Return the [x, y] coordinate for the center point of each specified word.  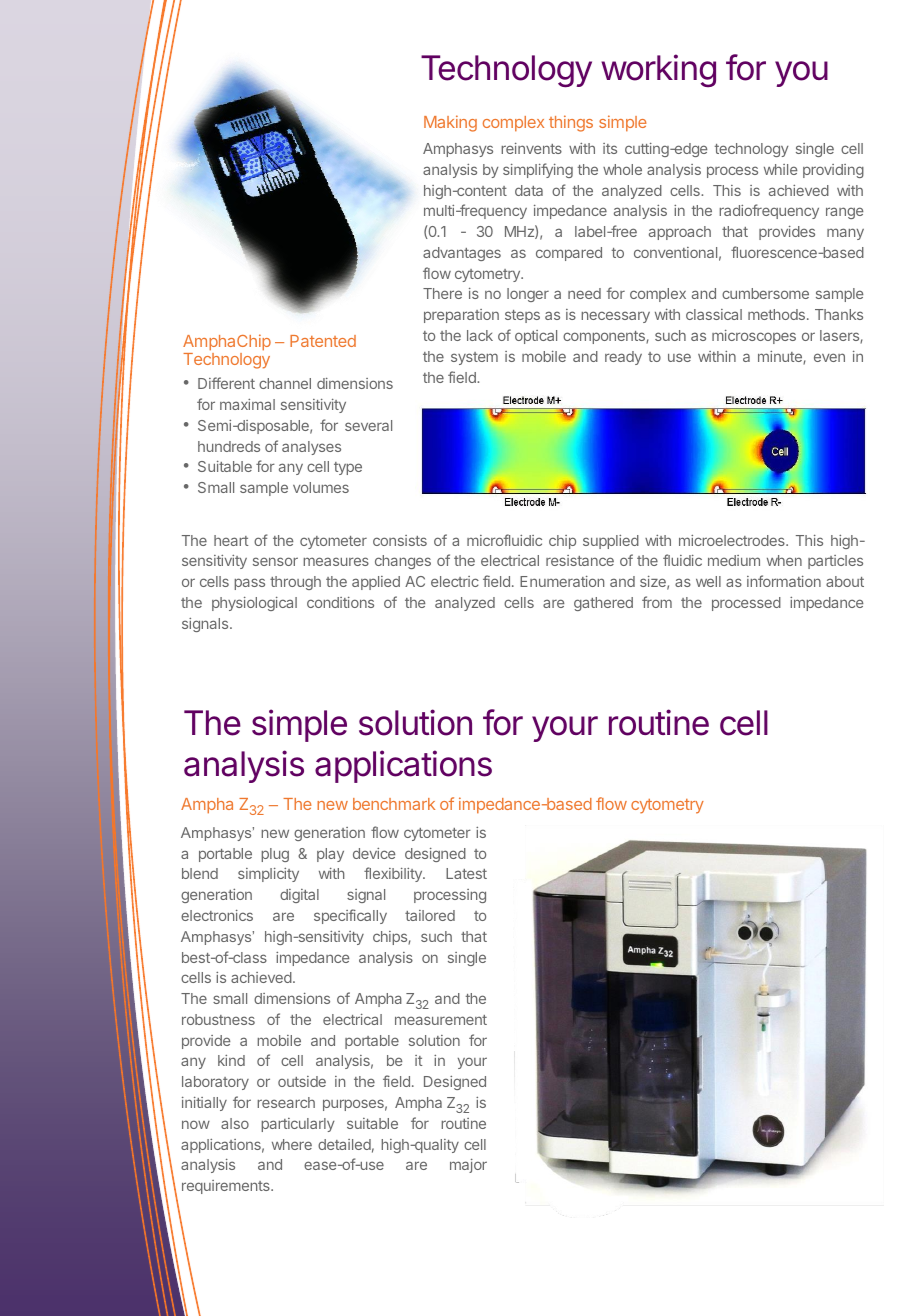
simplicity [268, 875]
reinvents [531, 148]
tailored [430, 915]
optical [536, 337]
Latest [466, 873]
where [292, 1144]
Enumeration [562, 581]
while [780, 169]
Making [450, 123]
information [784, 581]
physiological [254, 604]
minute [781, 358]
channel [285, 383]
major [468, 1166]
